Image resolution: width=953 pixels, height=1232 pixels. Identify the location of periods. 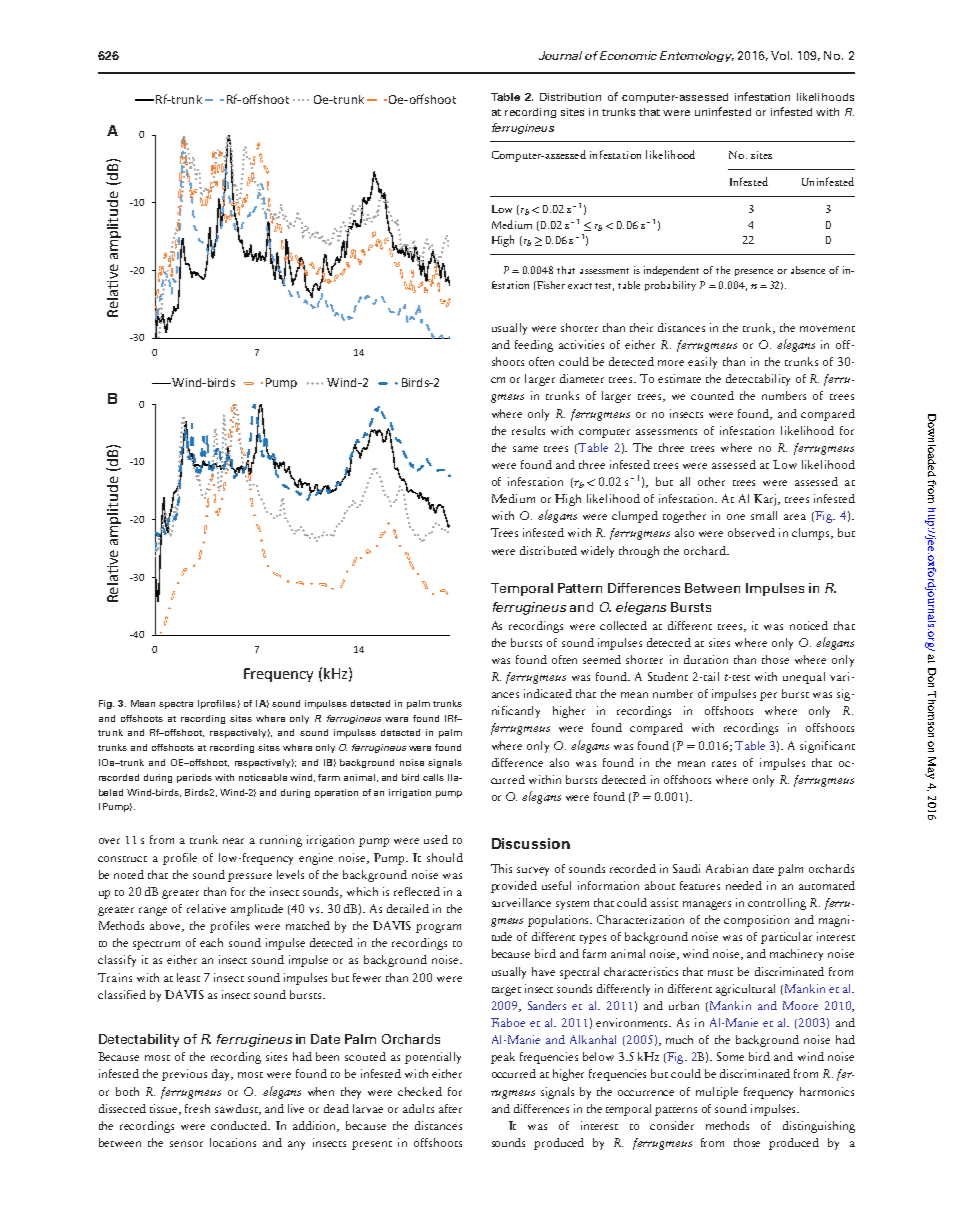
(194, 778).
